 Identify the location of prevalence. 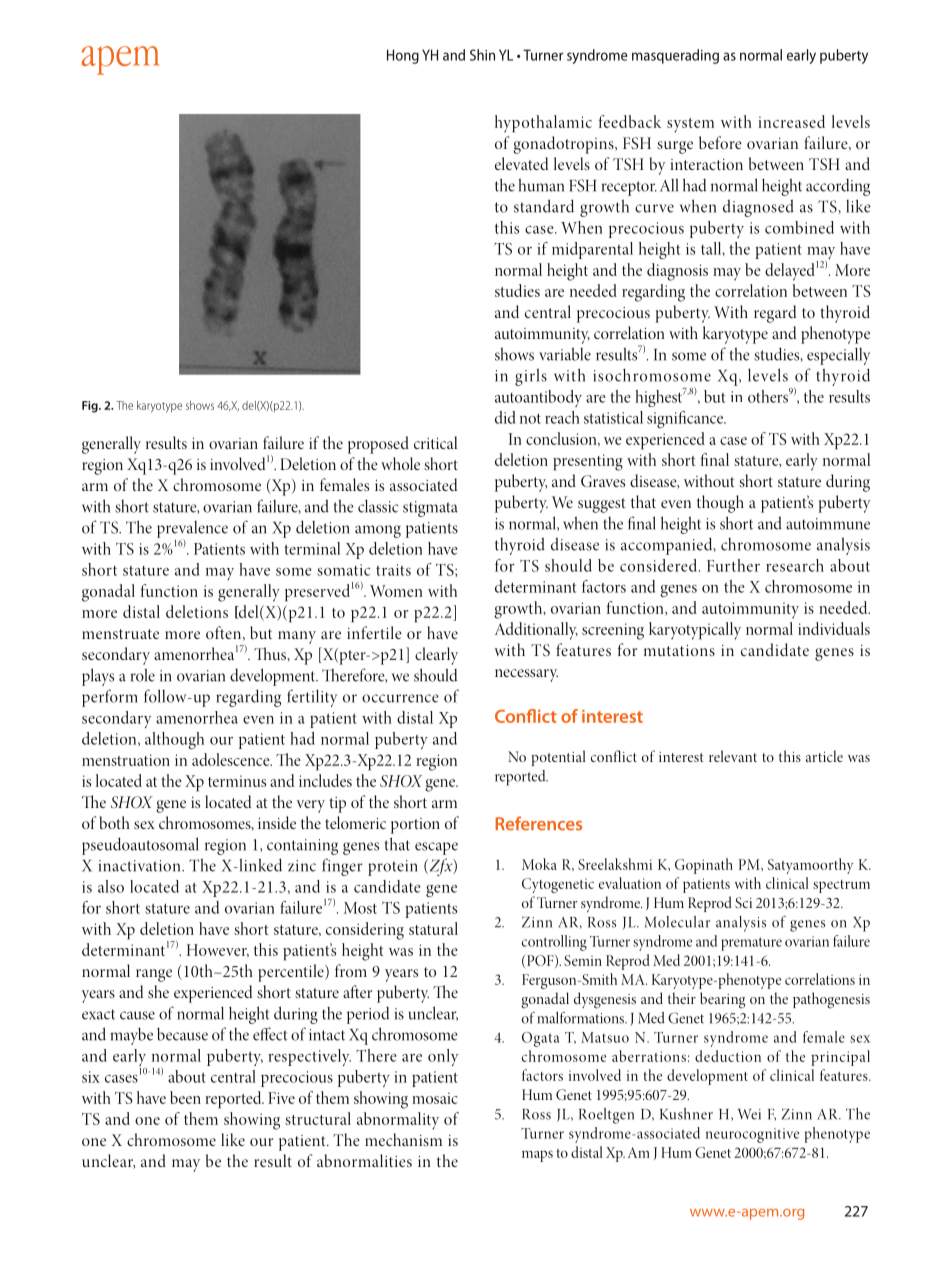
(192, 530).
